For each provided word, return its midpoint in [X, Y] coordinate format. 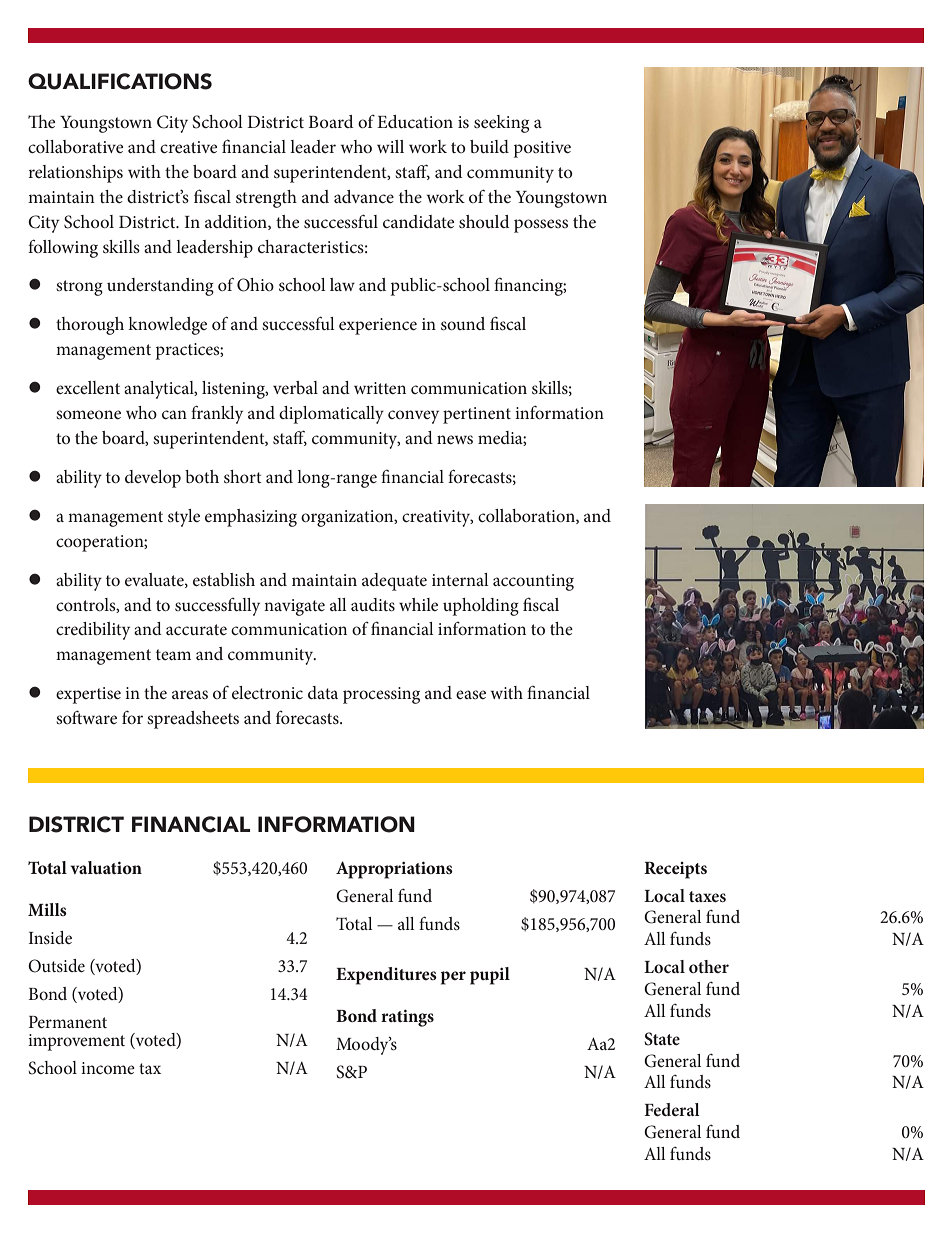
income [108, 1068]
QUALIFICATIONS [120, 81]
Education [415, 121]
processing [381, 695]
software [86, 717]
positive [542, 149]
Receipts [675, 870]
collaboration [527, 516]
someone [88, 414]
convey [413, 417]
